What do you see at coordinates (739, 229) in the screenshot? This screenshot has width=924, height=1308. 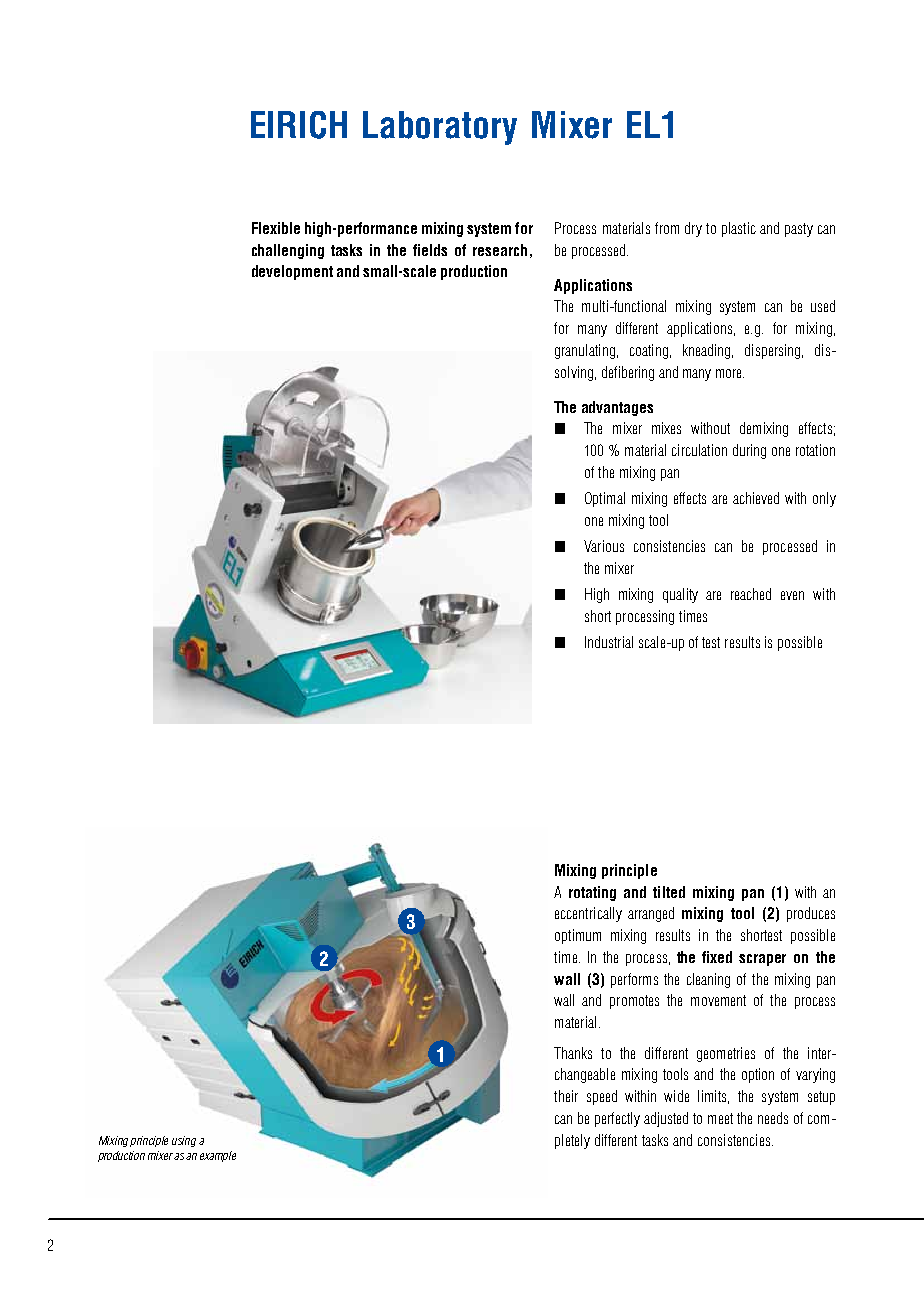 I see `plastic` at bounding box center [739, 229].
